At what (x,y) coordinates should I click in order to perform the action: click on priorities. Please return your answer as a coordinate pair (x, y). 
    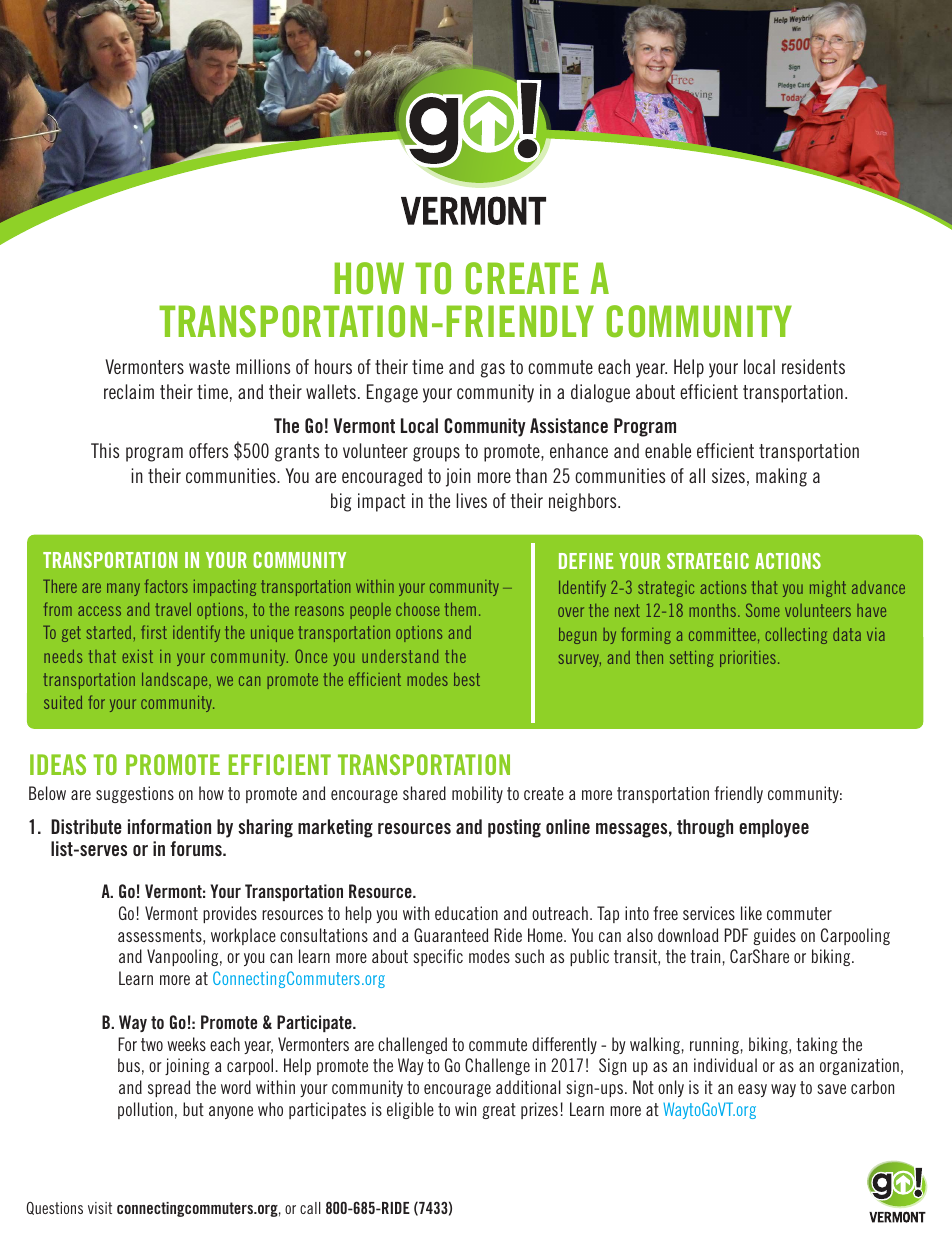
    Looking at the image, I should click on (748, 659).
